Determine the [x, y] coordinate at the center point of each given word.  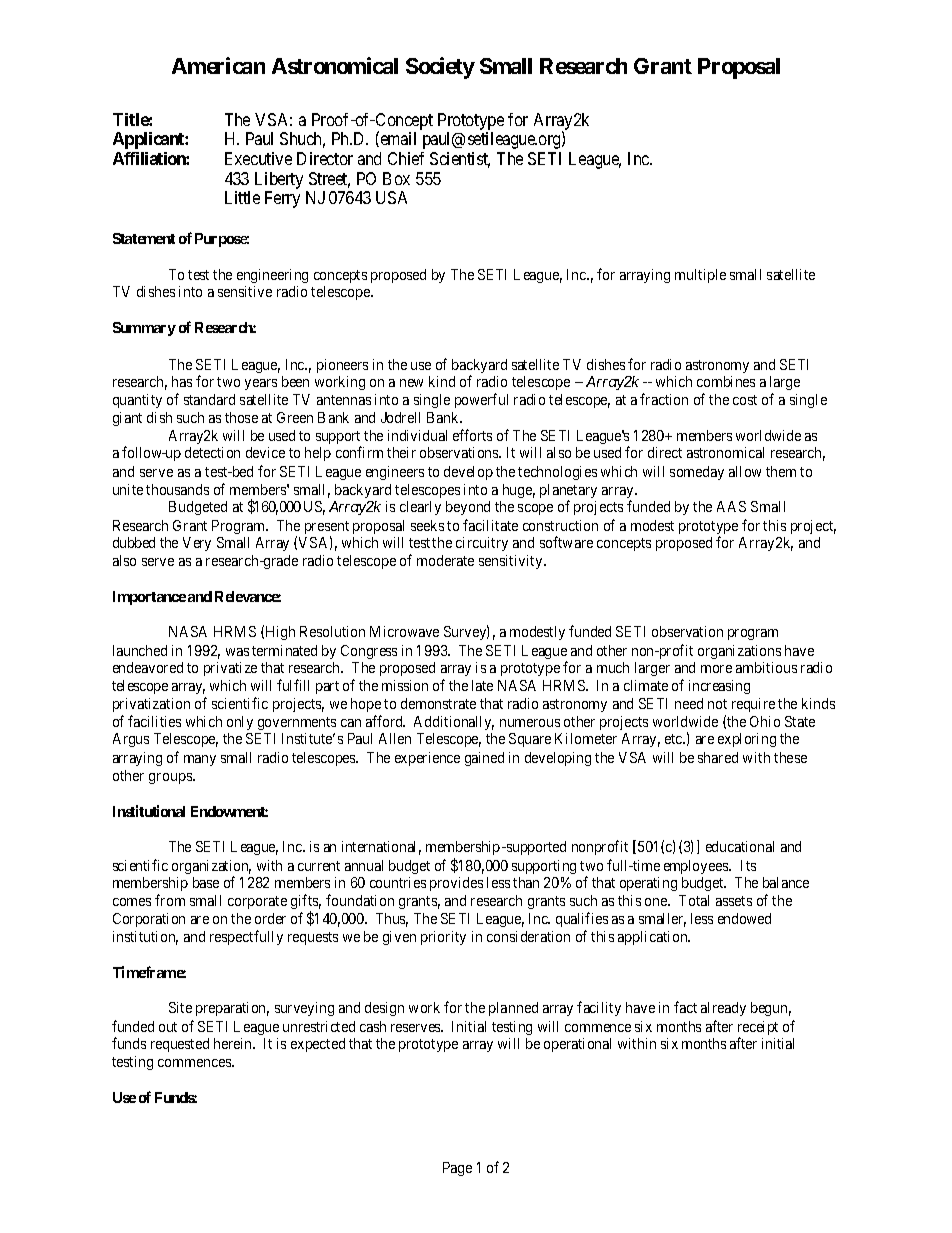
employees [697, 867]
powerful [481, 400]
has [182, 381]
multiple [700, 276]
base [206, 882]
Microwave [404, 631]
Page [457, 1169]
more [716, 669]
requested [180, 1045]
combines [726, 381]
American [218, 65]
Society [440, 68]
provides [456, 884]
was [237, 652]
